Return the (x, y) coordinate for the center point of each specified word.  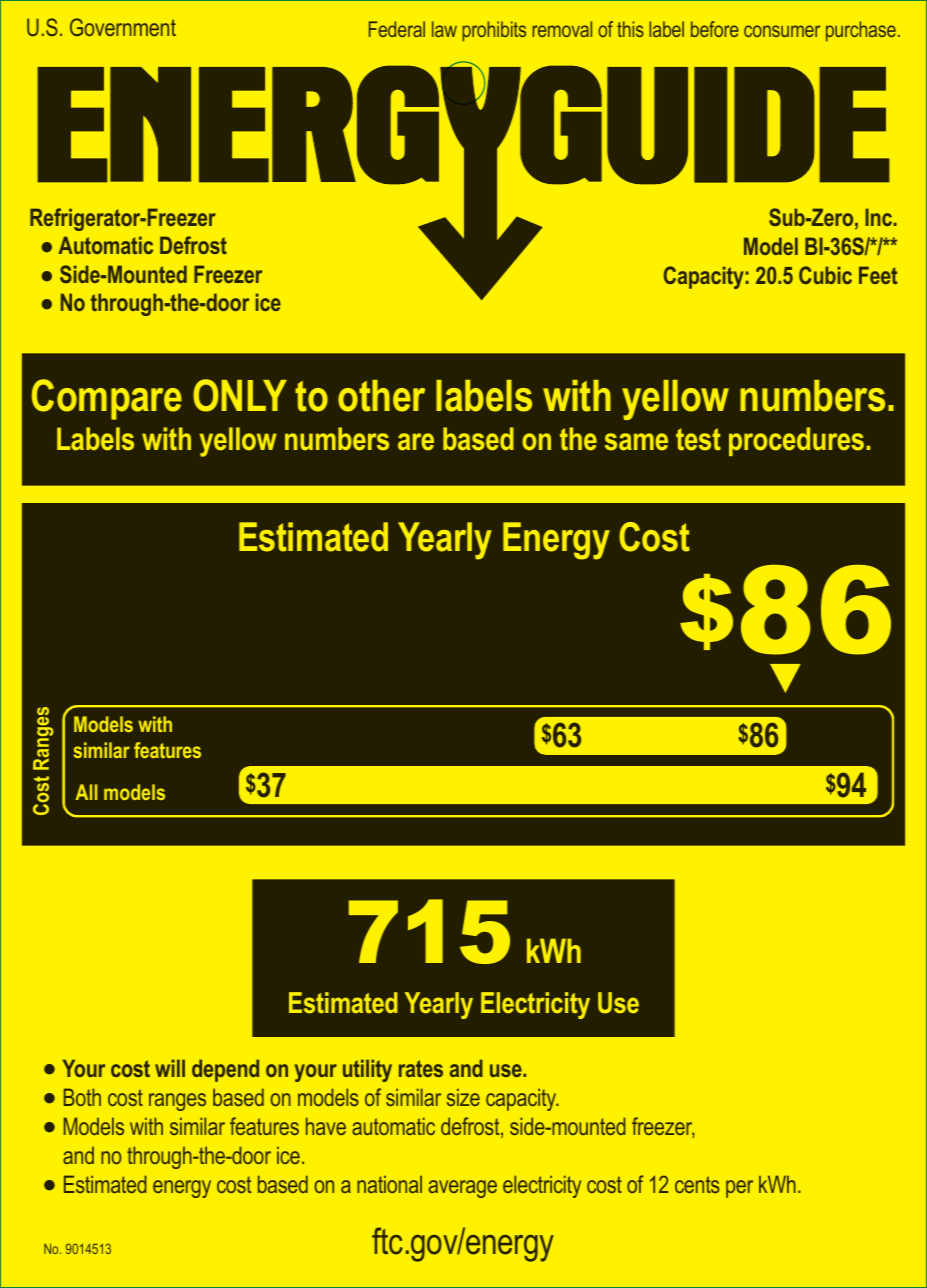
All (86, 792)
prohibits (494, 31)
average (463, 1189)
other (381, 396)
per (739, 1189)
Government (123, 27)
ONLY (240, 395)
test (698, 439)
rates (421, 1068)
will (170, 1068)
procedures (798, 441)
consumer (782, 31)
